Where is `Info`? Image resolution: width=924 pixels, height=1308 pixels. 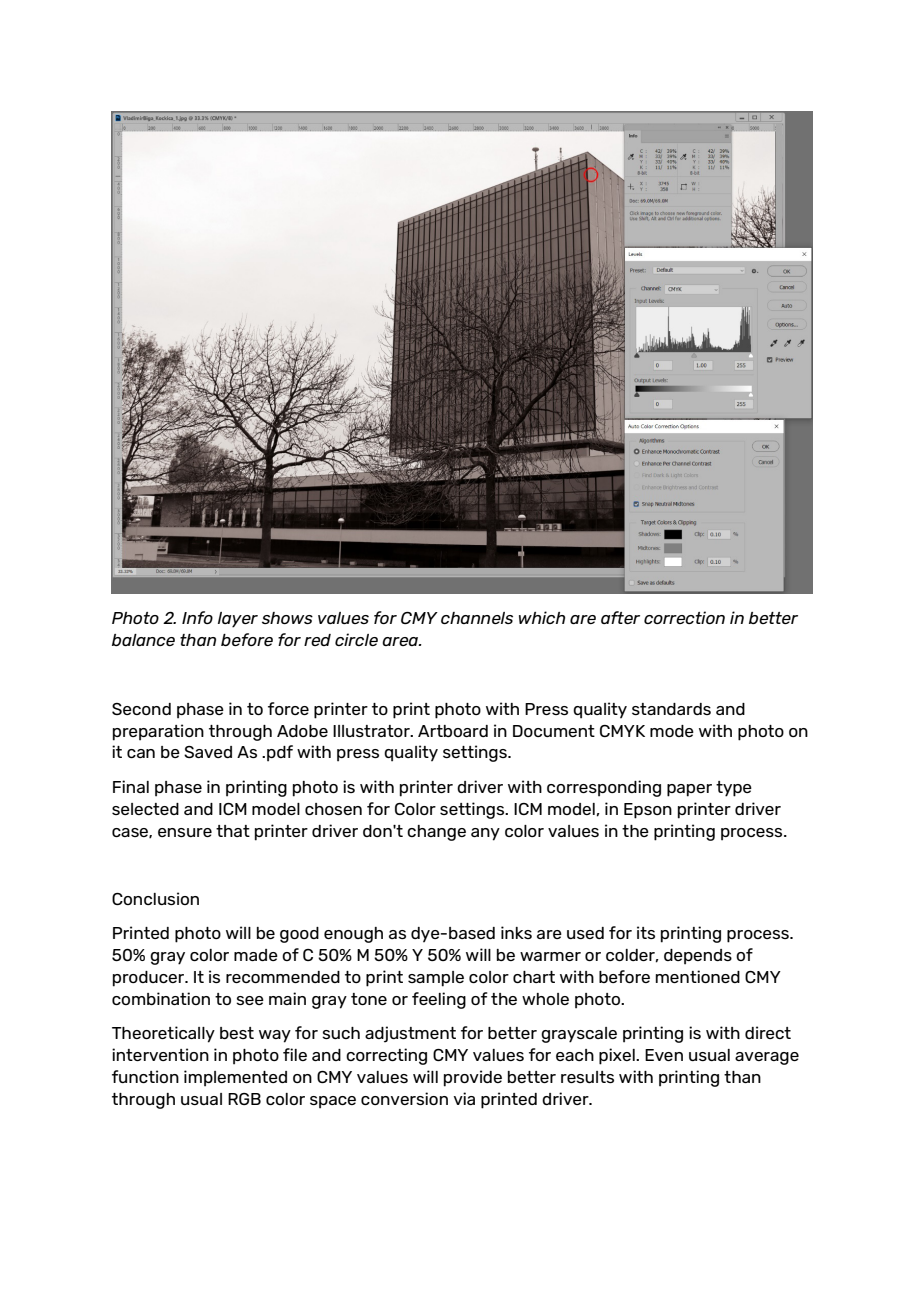
Info is located at coordinates (197, 617).
